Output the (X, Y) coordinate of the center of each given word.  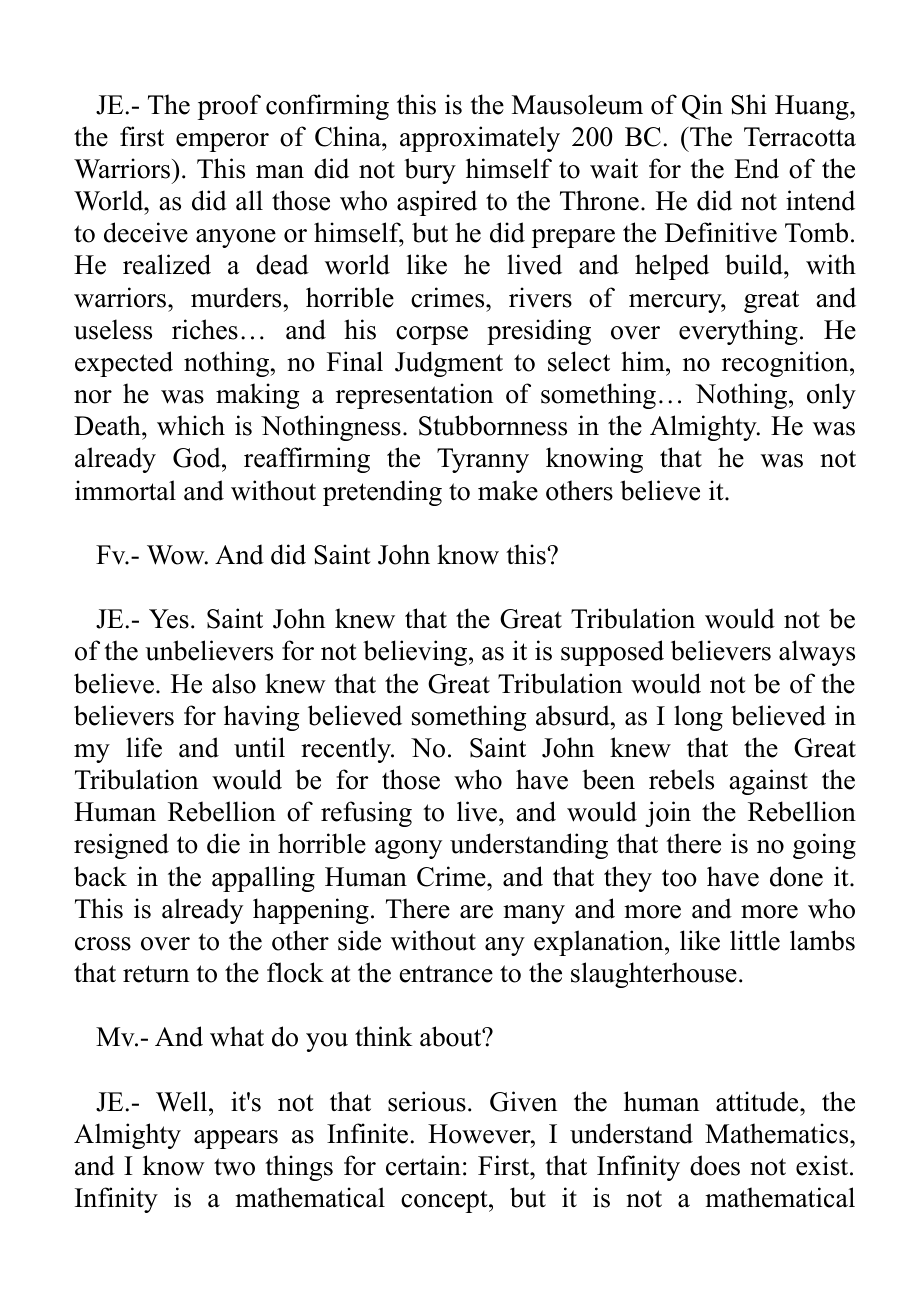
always (817, 653)
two (234, 1167)
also (234, 683)
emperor (222, 142)
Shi (749, 104)
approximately (480, 139)
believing (415, 653)
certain (423, 1165)
